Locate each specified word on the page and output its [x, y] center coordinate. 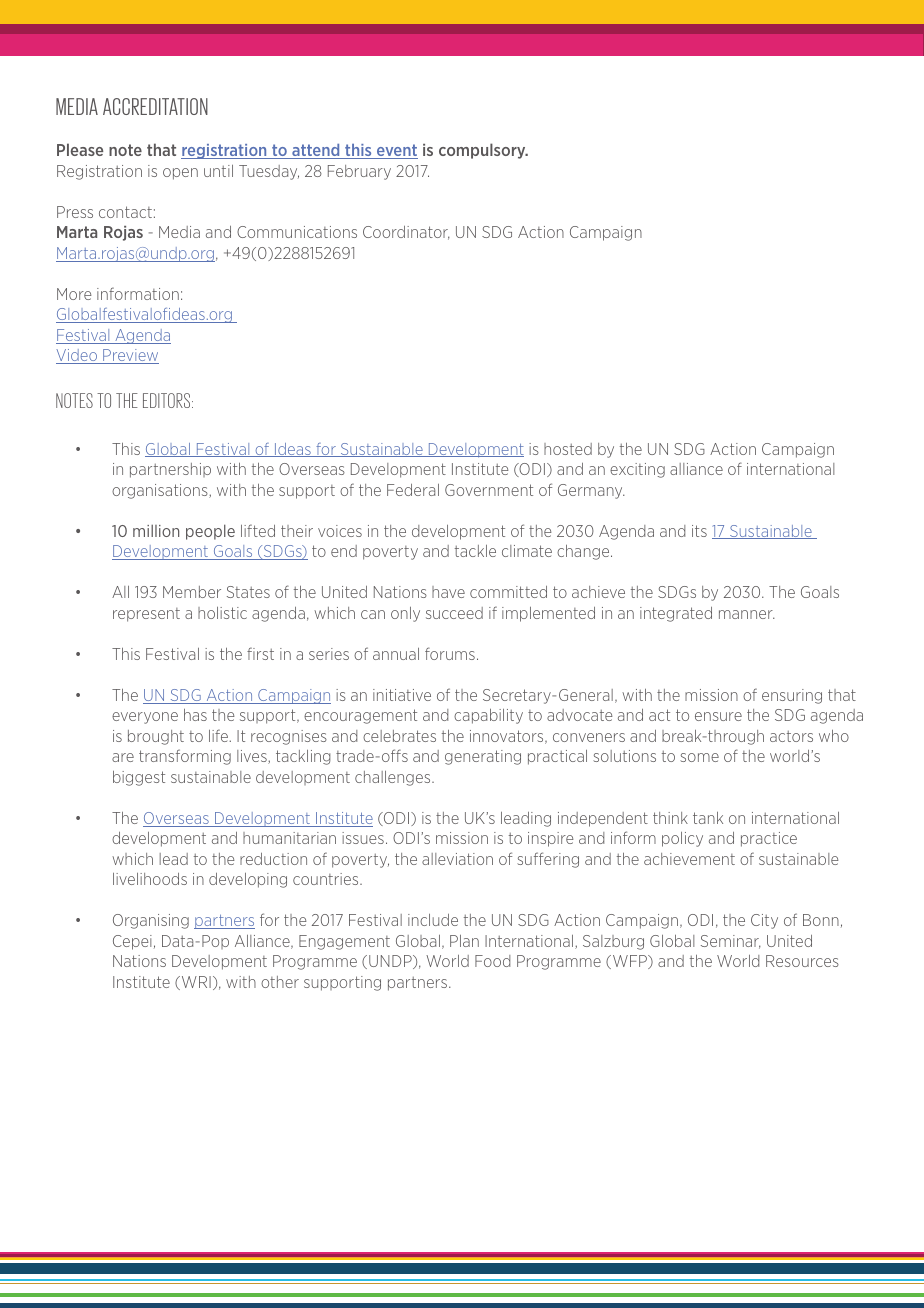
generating [483, 757]
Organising [151, 921]
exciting [637, 470]
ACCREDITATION [155, 106]
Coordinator [406, 233]
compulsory [483, 151]
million [156, 530]
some [699, 757]
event [396, 151]
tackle [475, 551]
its [699, 531]
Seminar [731, 942]
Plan [464, 941]
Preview [130, 356]
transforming [185, 757]
